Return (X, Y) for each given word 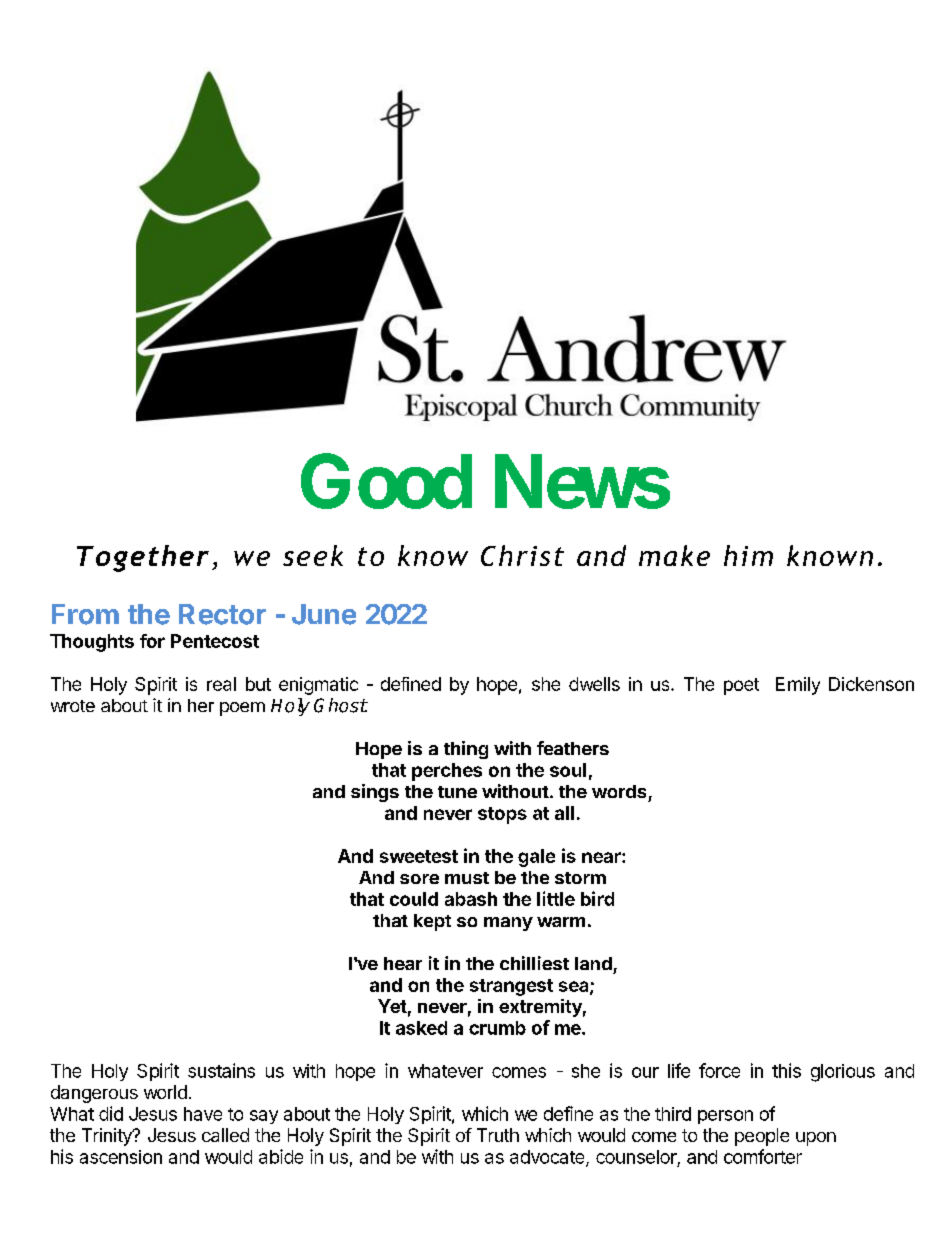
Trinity (108, 1137)
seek (313, 555)
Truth (498, 1135)
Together (143, 558)
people (762, 1137)
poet (741, 686)
